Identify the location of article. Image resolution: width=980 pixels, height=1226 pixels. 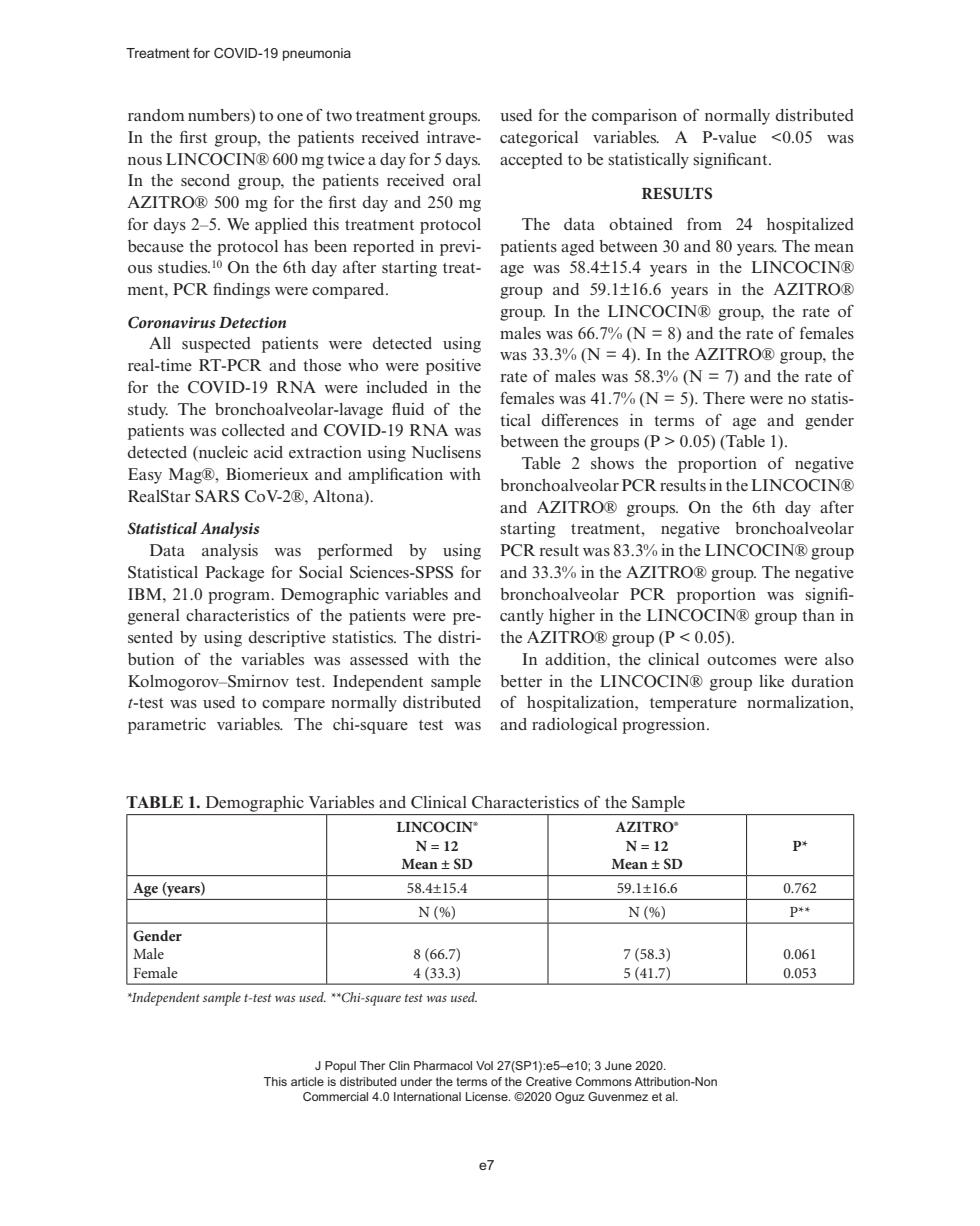
(307, 1081).
